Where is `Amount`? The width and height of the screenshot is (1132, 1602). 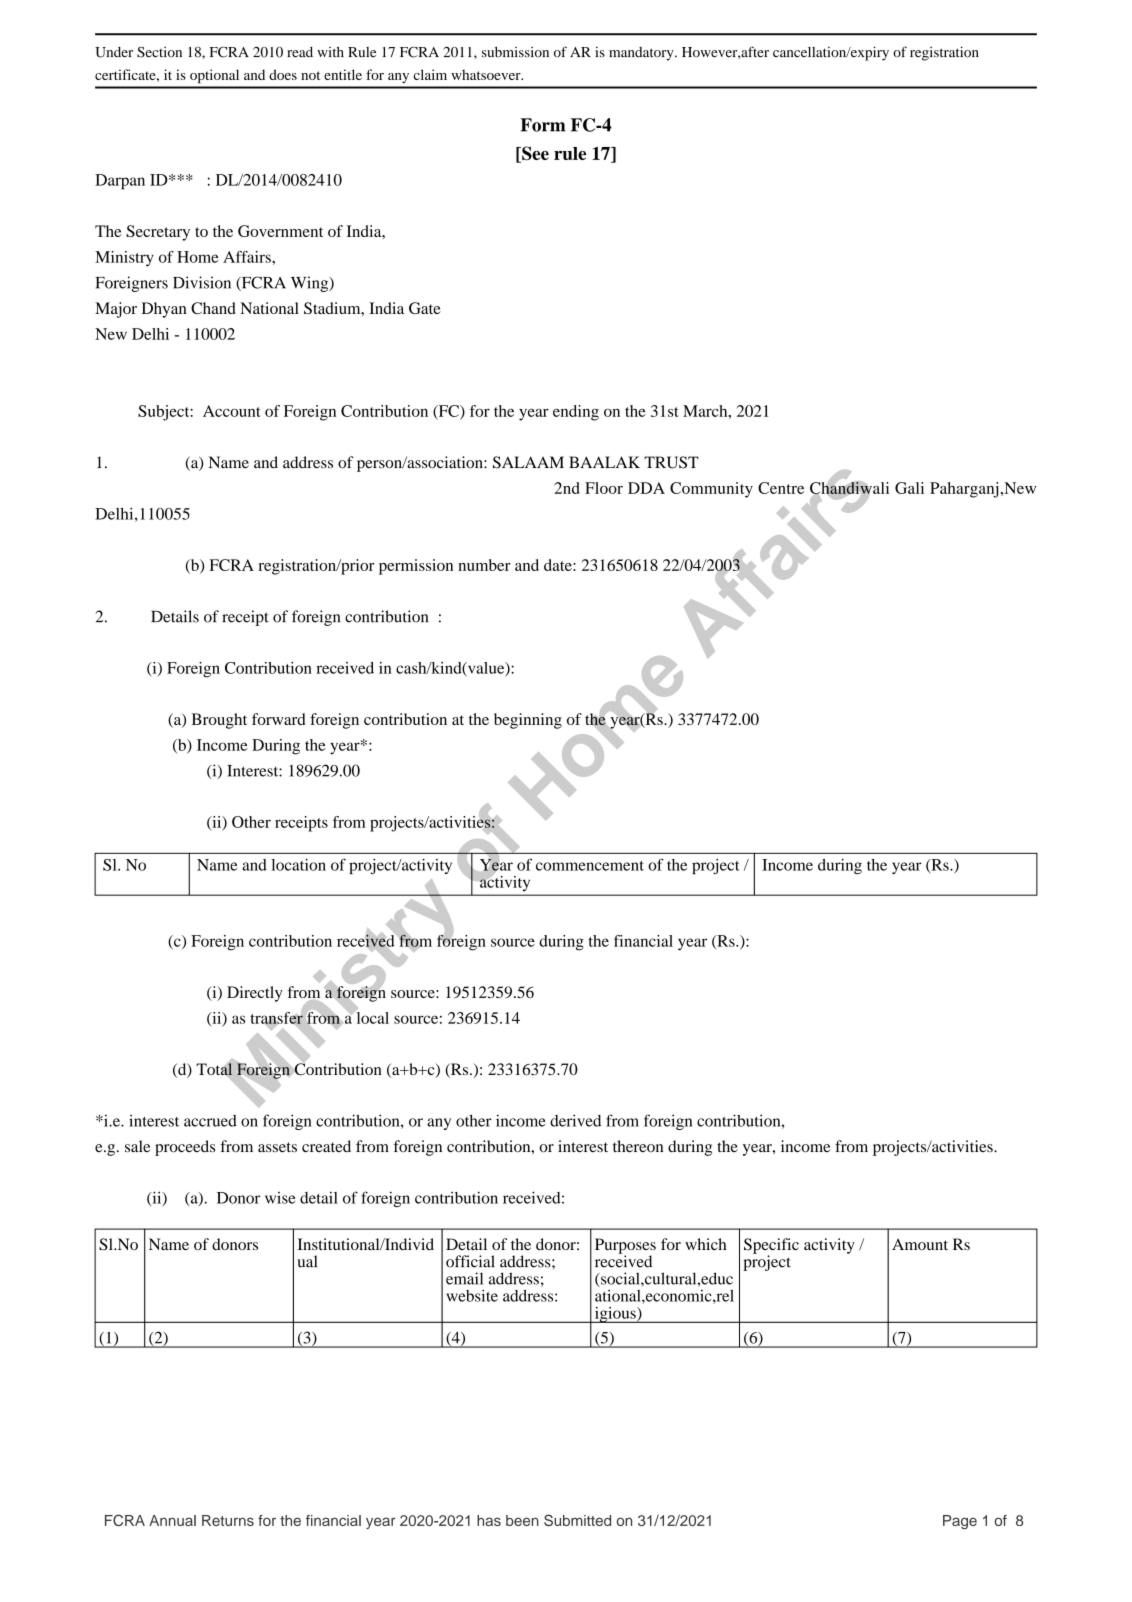 Amount is located at coordinates (920, 1244).
